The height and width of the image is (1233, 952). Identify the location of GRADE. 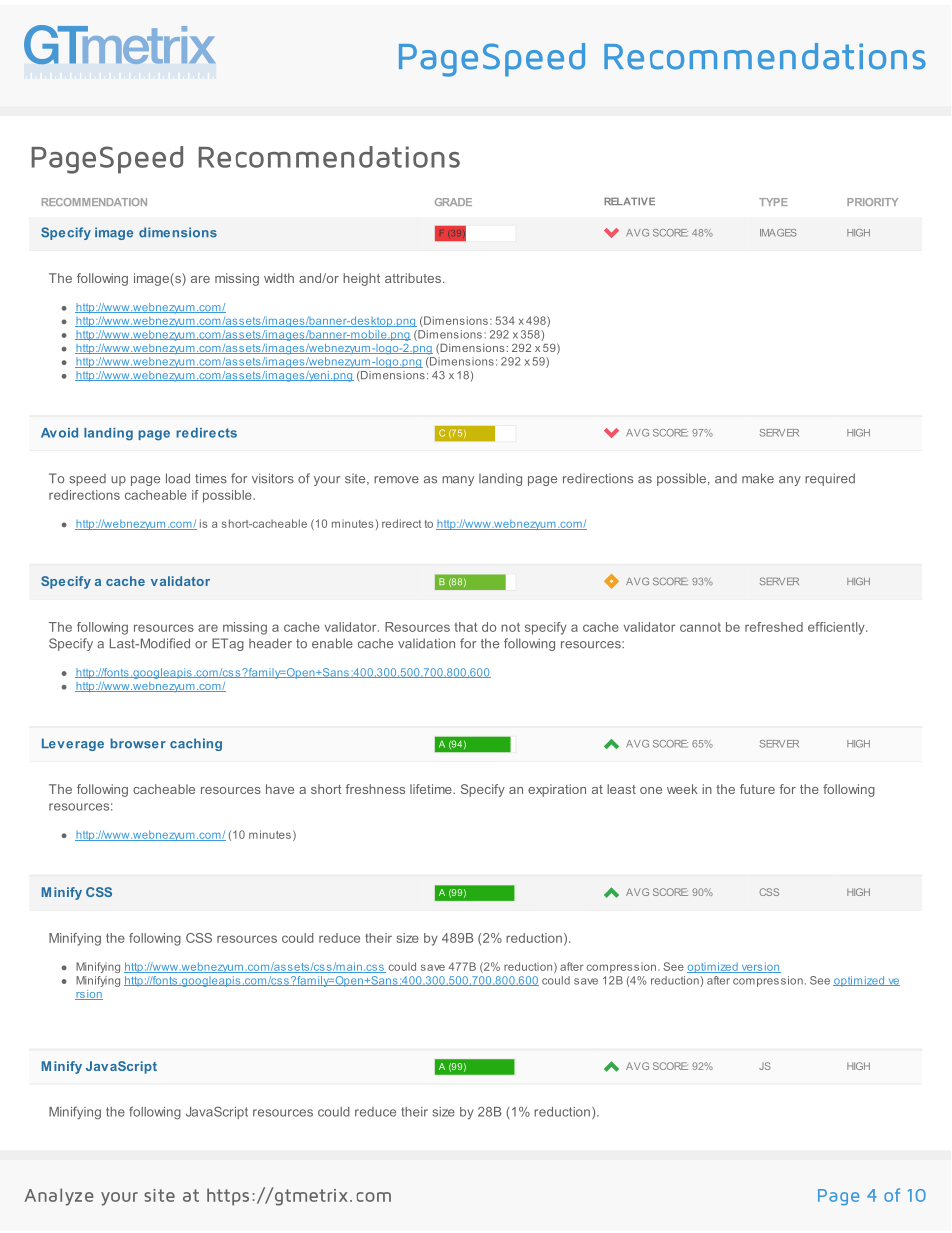
(453, 202).
